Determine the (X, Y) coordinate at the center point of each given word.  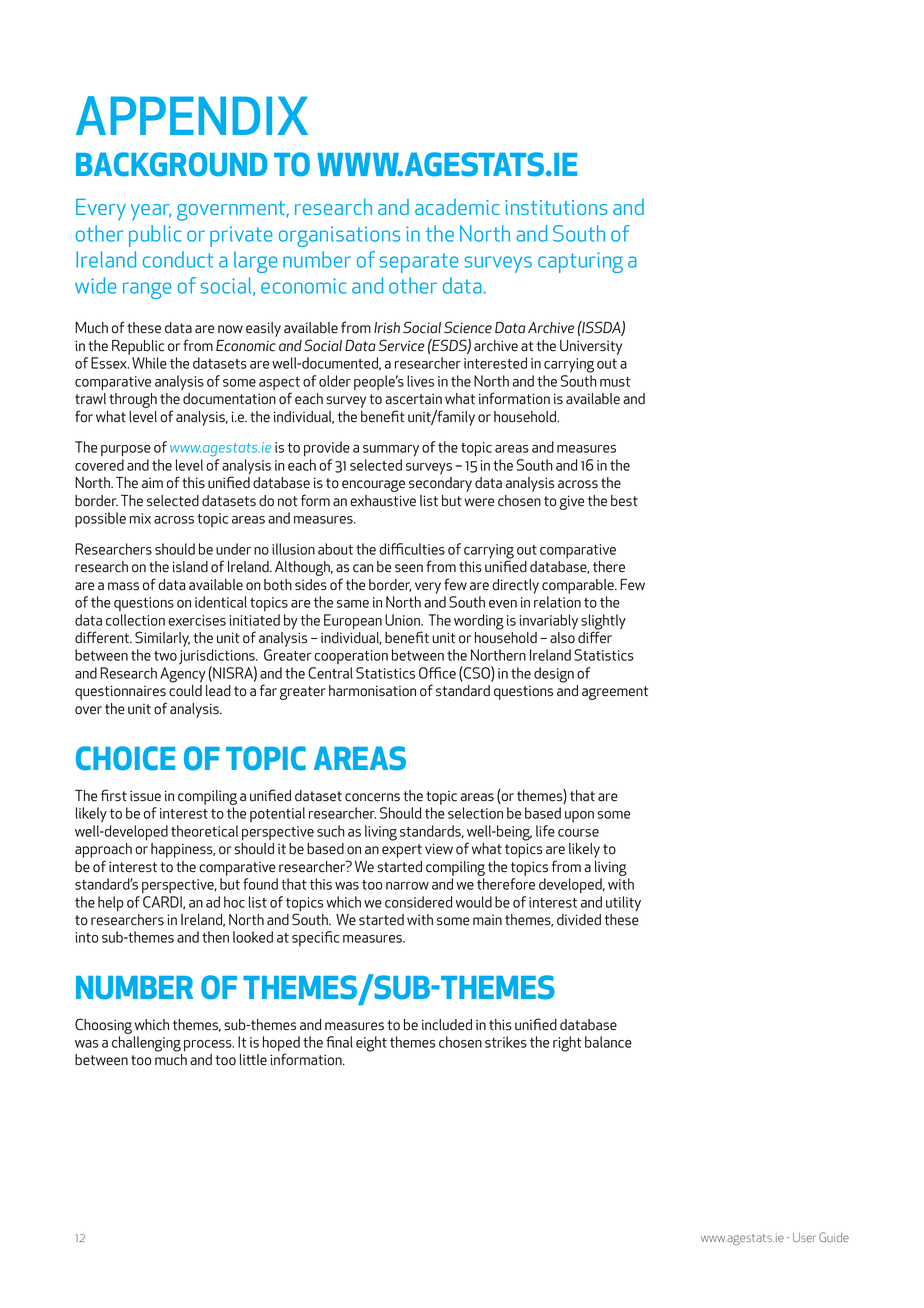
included (447, 1025)
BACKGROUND (171, 164)
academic (457, 207)
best (624, 501)
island (190, 567)
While (149, 363)
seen (409, 568)
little (253, 1060)
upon (579, 816)
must (615, 382)
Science (468, 327)
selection (475, 813)
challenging (146, 1044)
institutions (556, 207)
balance (608, 1042)
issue (145, 796)
